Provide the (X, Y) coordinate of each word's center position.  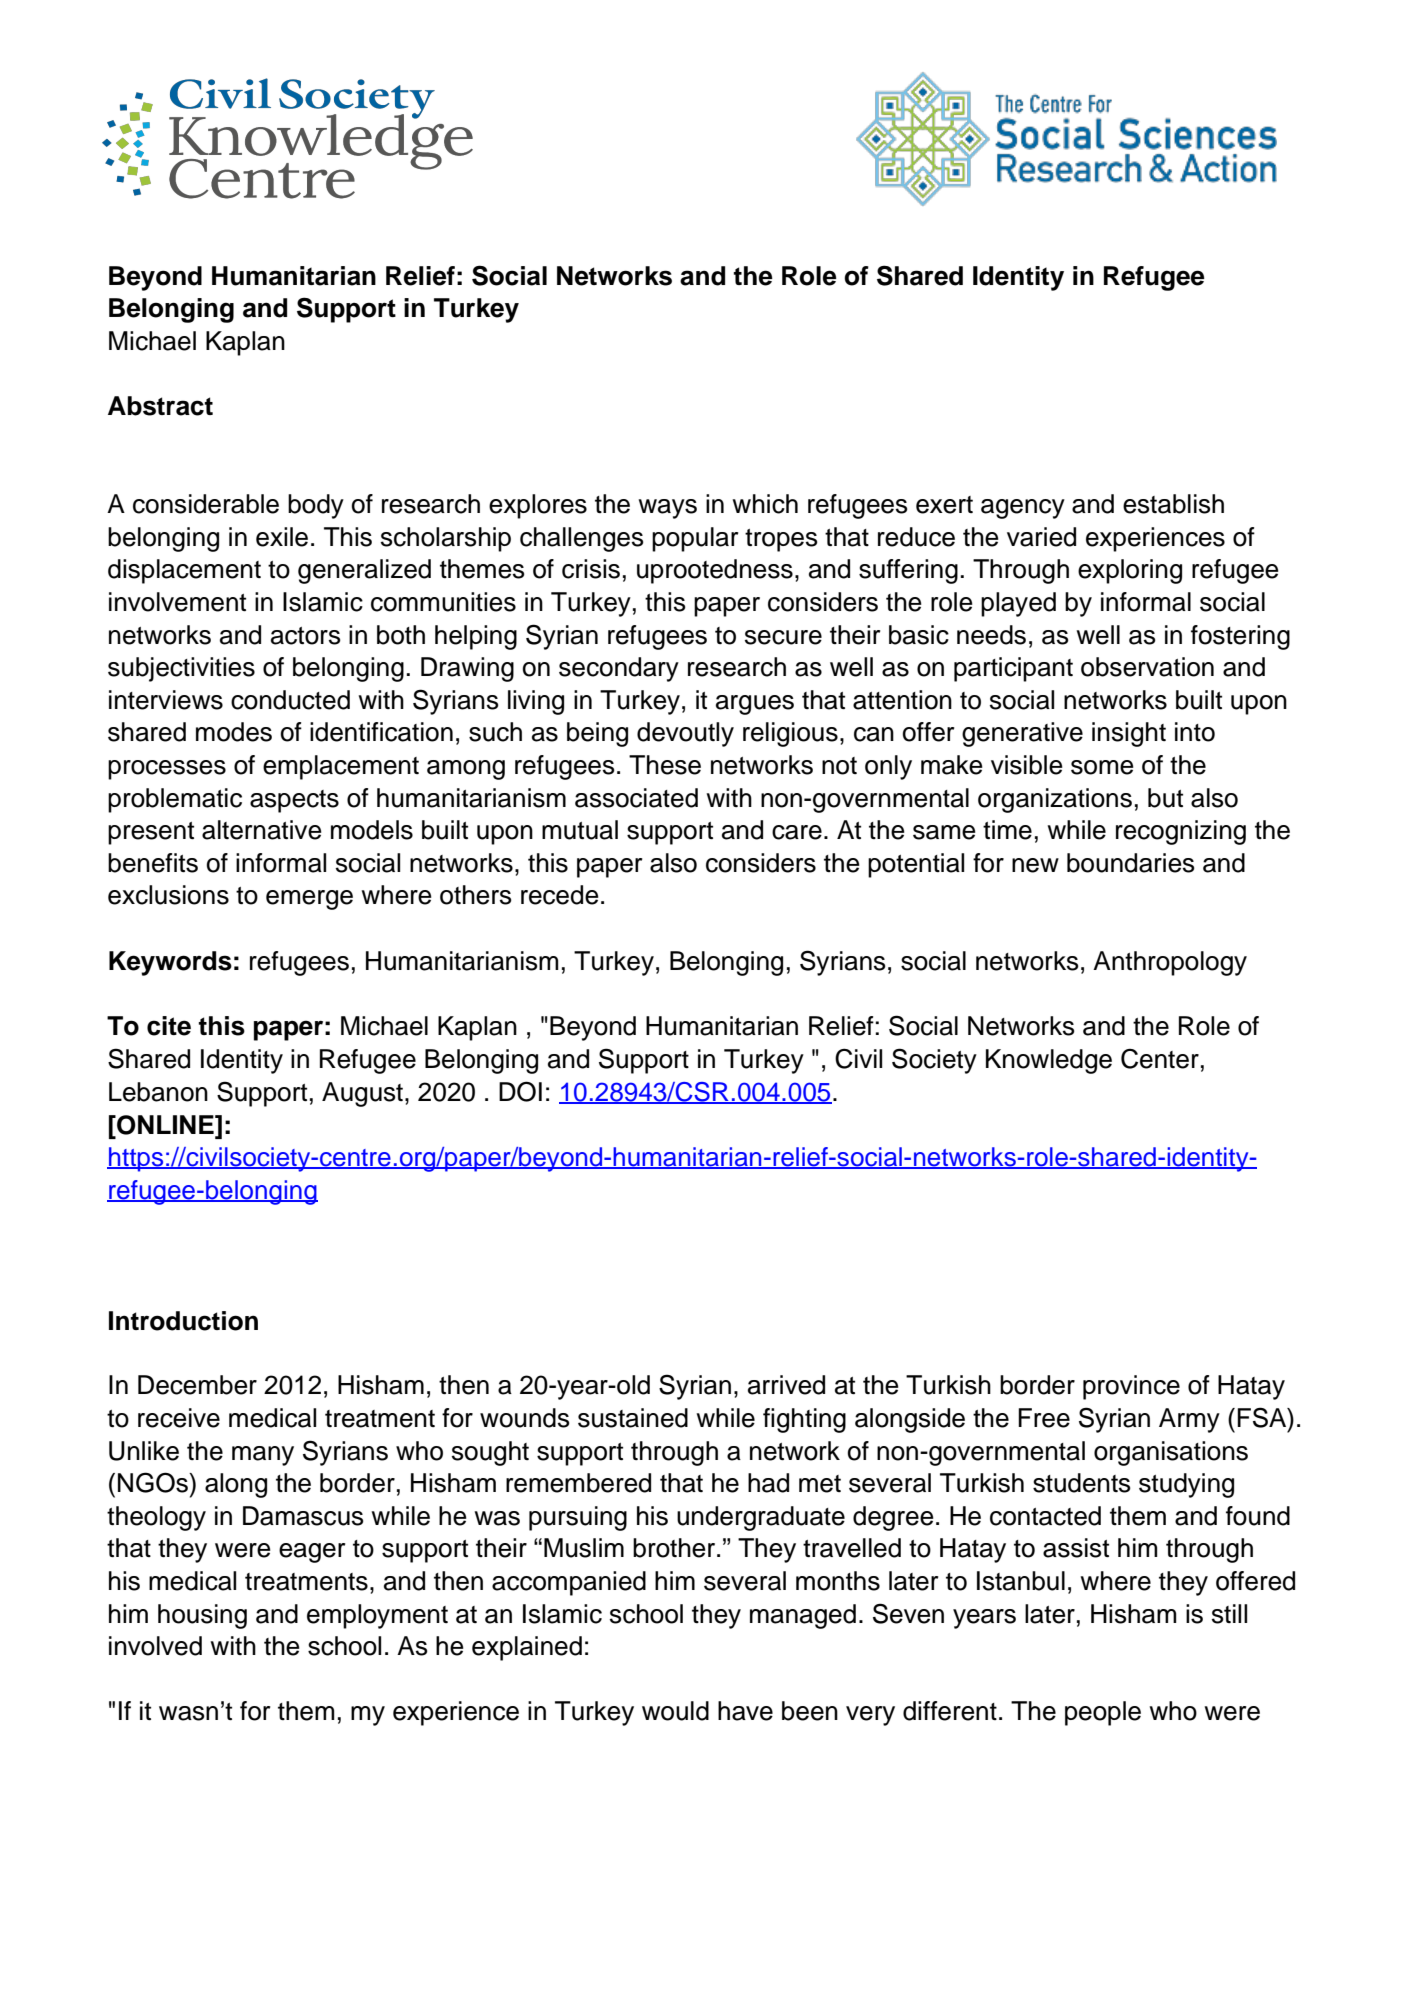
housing (202, 1616)
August (362, 1094)
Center (1160, 1059)
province (1131, 1387)
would (675, 1711)
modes (234, 732)
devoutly (685, 734)
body (316, 506)
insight (1129, 734)
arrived (786, 1385)
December (197, 1385)
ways (667, 509)
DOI (520, 1091)
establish (1173, 504)
